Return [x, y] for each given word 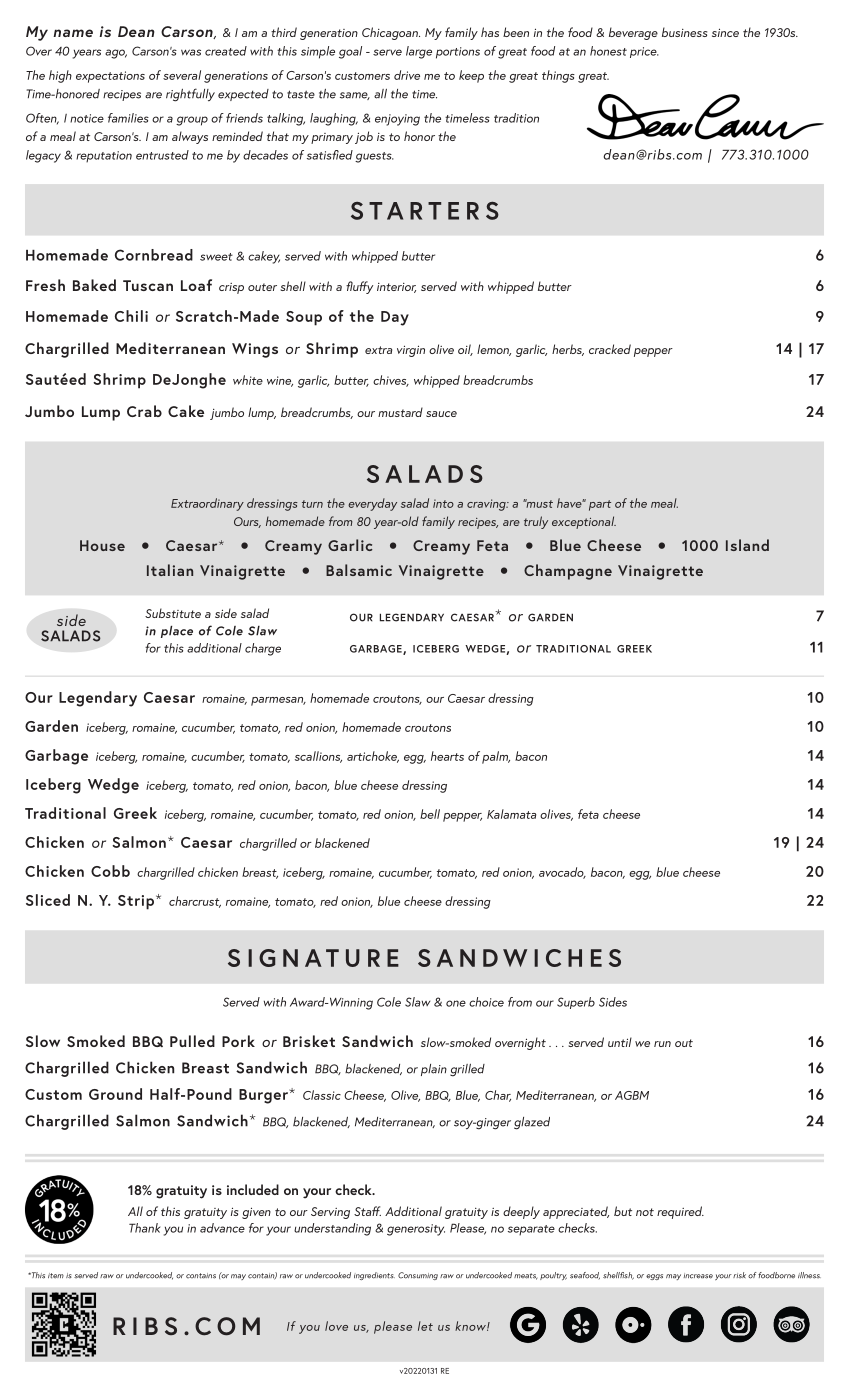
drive [407, 75]
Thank [144, 1228]
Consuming [418, 1276]
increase [698, 1276]
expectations [110, 77]
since [725, 32]
